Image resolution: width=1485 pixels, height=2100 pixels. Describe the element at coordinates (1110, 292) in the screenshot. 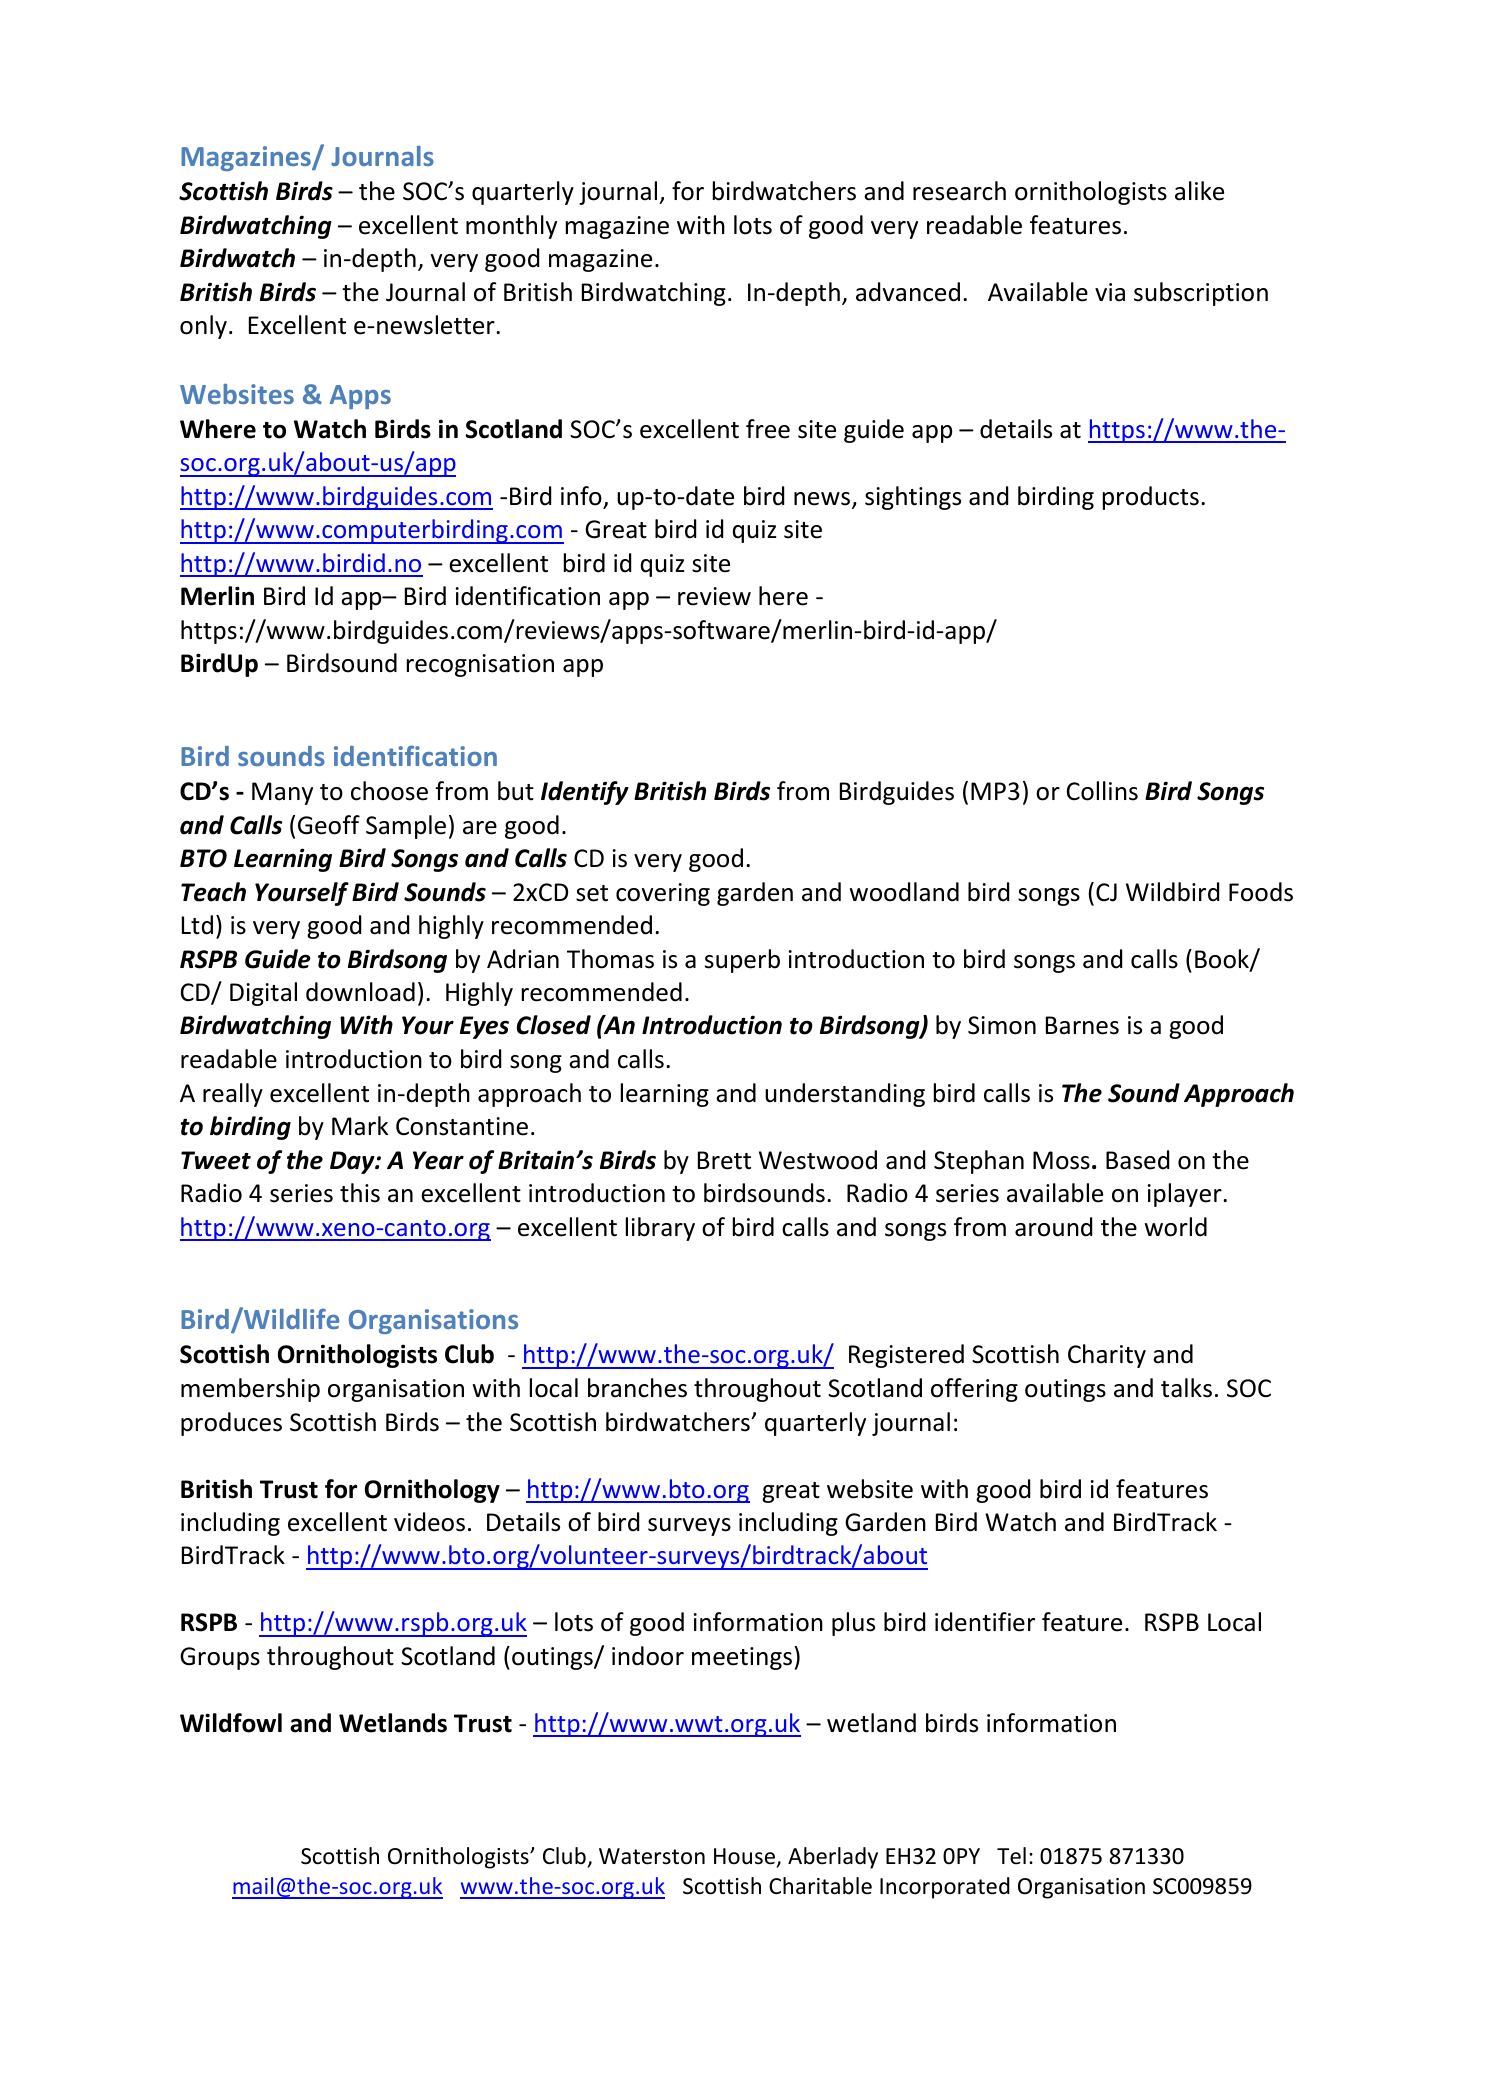

I see `via` at that location.
